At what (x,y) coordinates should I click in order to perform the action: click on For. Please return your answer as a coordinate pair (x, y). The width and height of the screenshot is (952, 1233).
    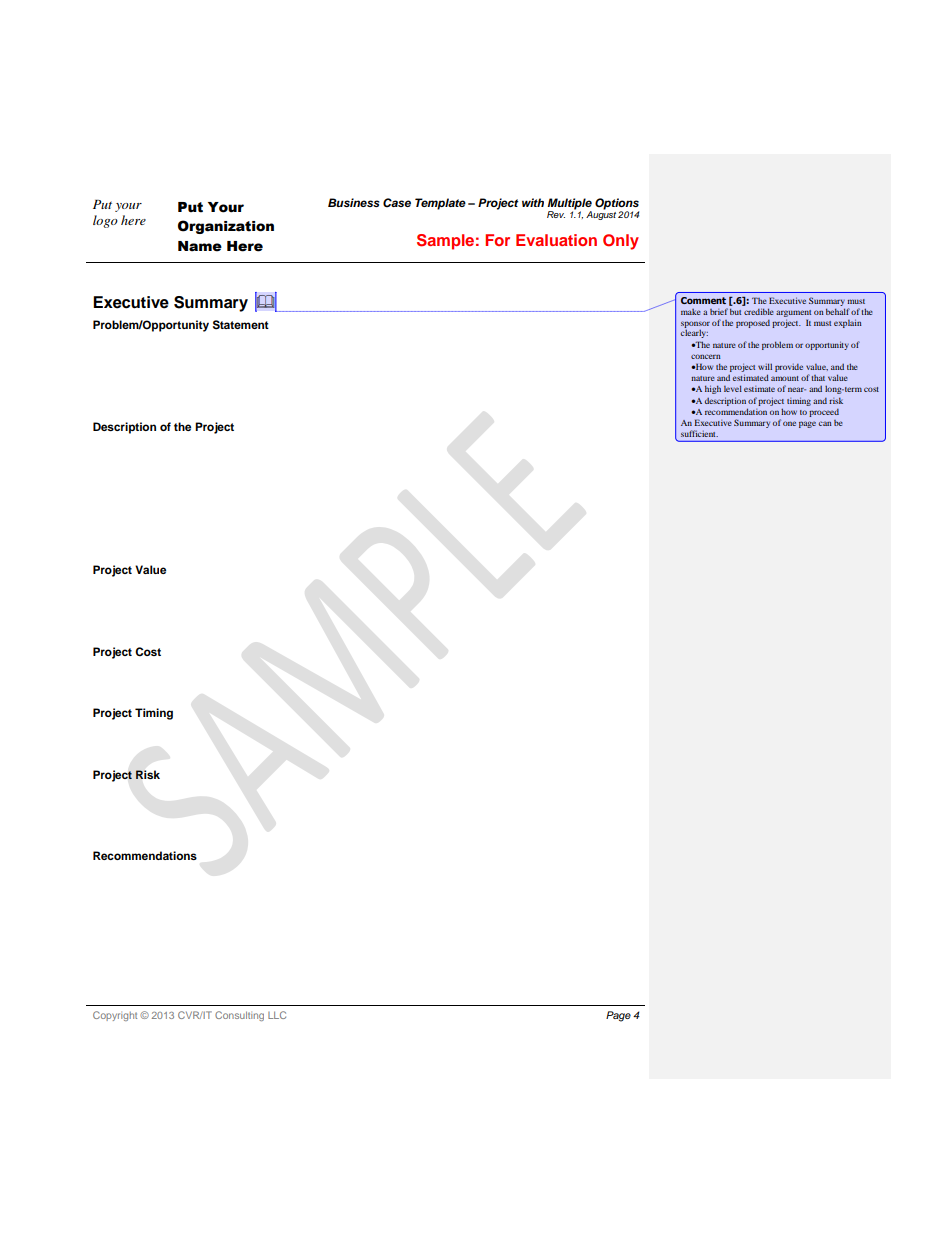
    Looking at the image, I should click on (497, 240).
